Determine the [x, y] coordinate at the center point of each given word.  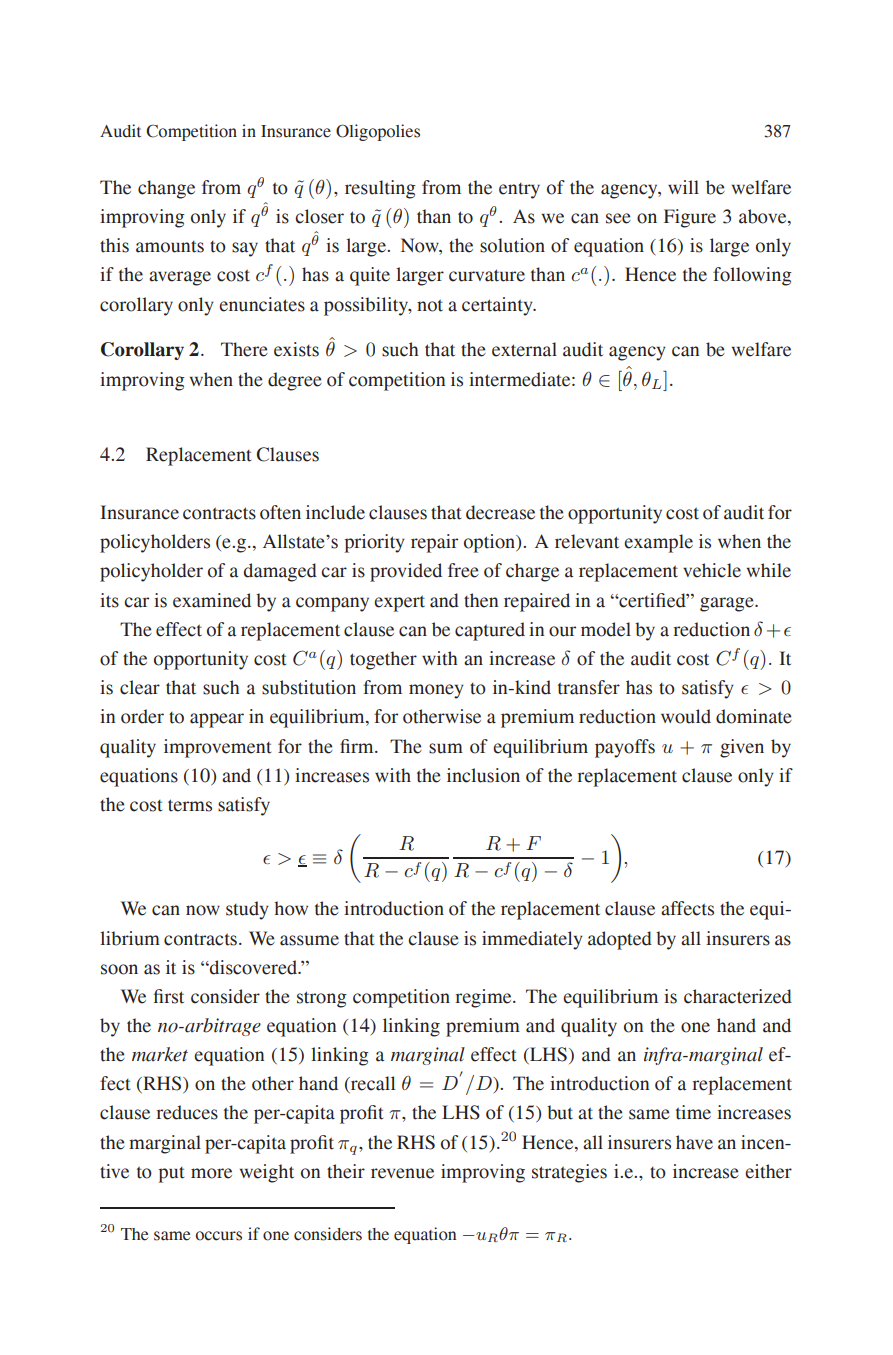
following [752, 276]
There [244, 349]
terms [190, 805]
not [430, 305]
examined [212, 600]
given [742, 748]
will [683, 187]
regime [484, 998]
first [169, 996]
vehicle [712, 570]
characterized [738, 996]
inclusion [483, 775]
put [171, 1175]
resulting [380, 189]
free [463, 570]
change [166, 189]
